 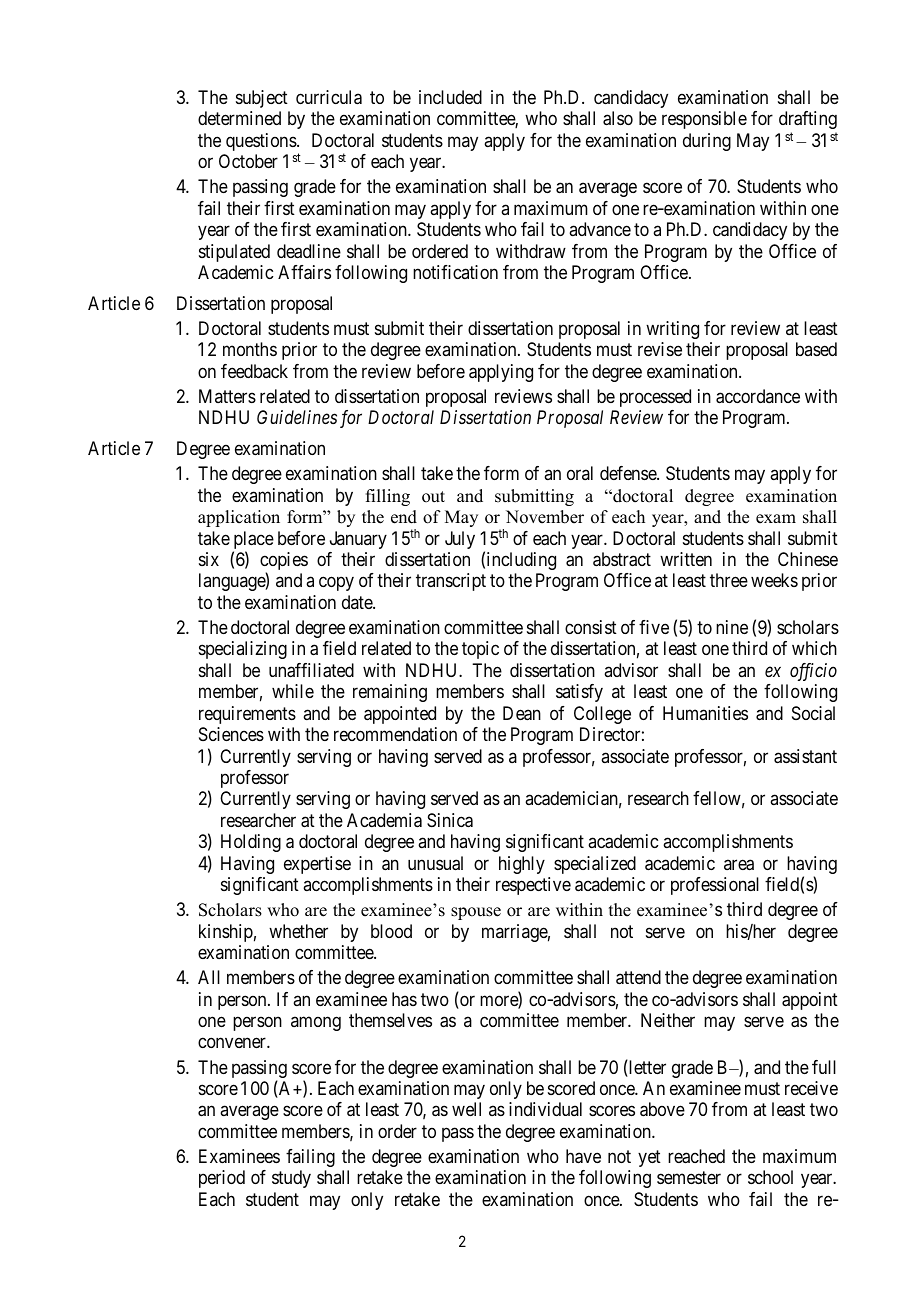 What do you see at coordinates (450, 97) in the screenshot?
I see `included` at bounding box center [450, 97].
